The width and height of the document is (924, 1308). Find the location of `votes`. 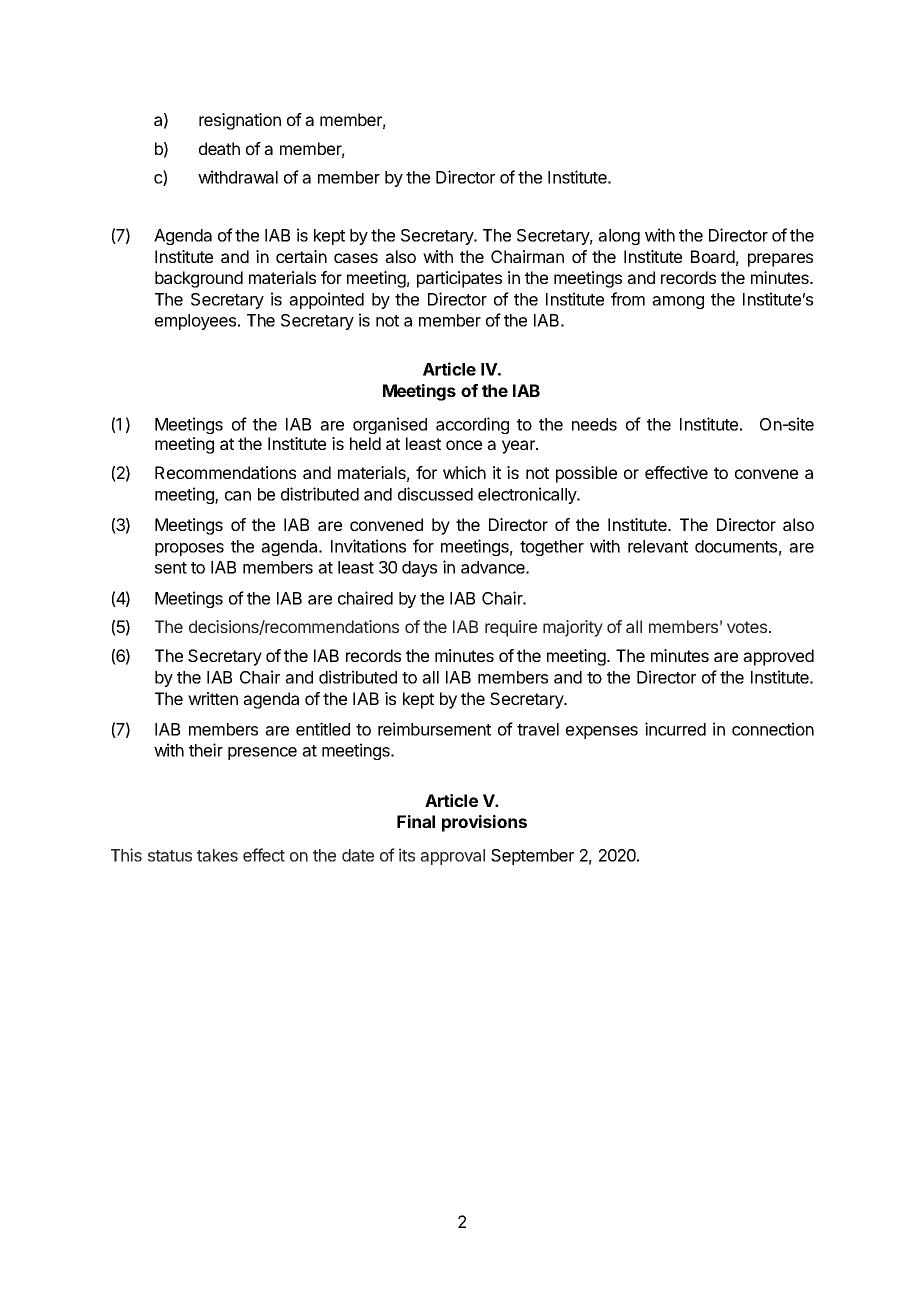

votes is located at coordinates (748, 627).
